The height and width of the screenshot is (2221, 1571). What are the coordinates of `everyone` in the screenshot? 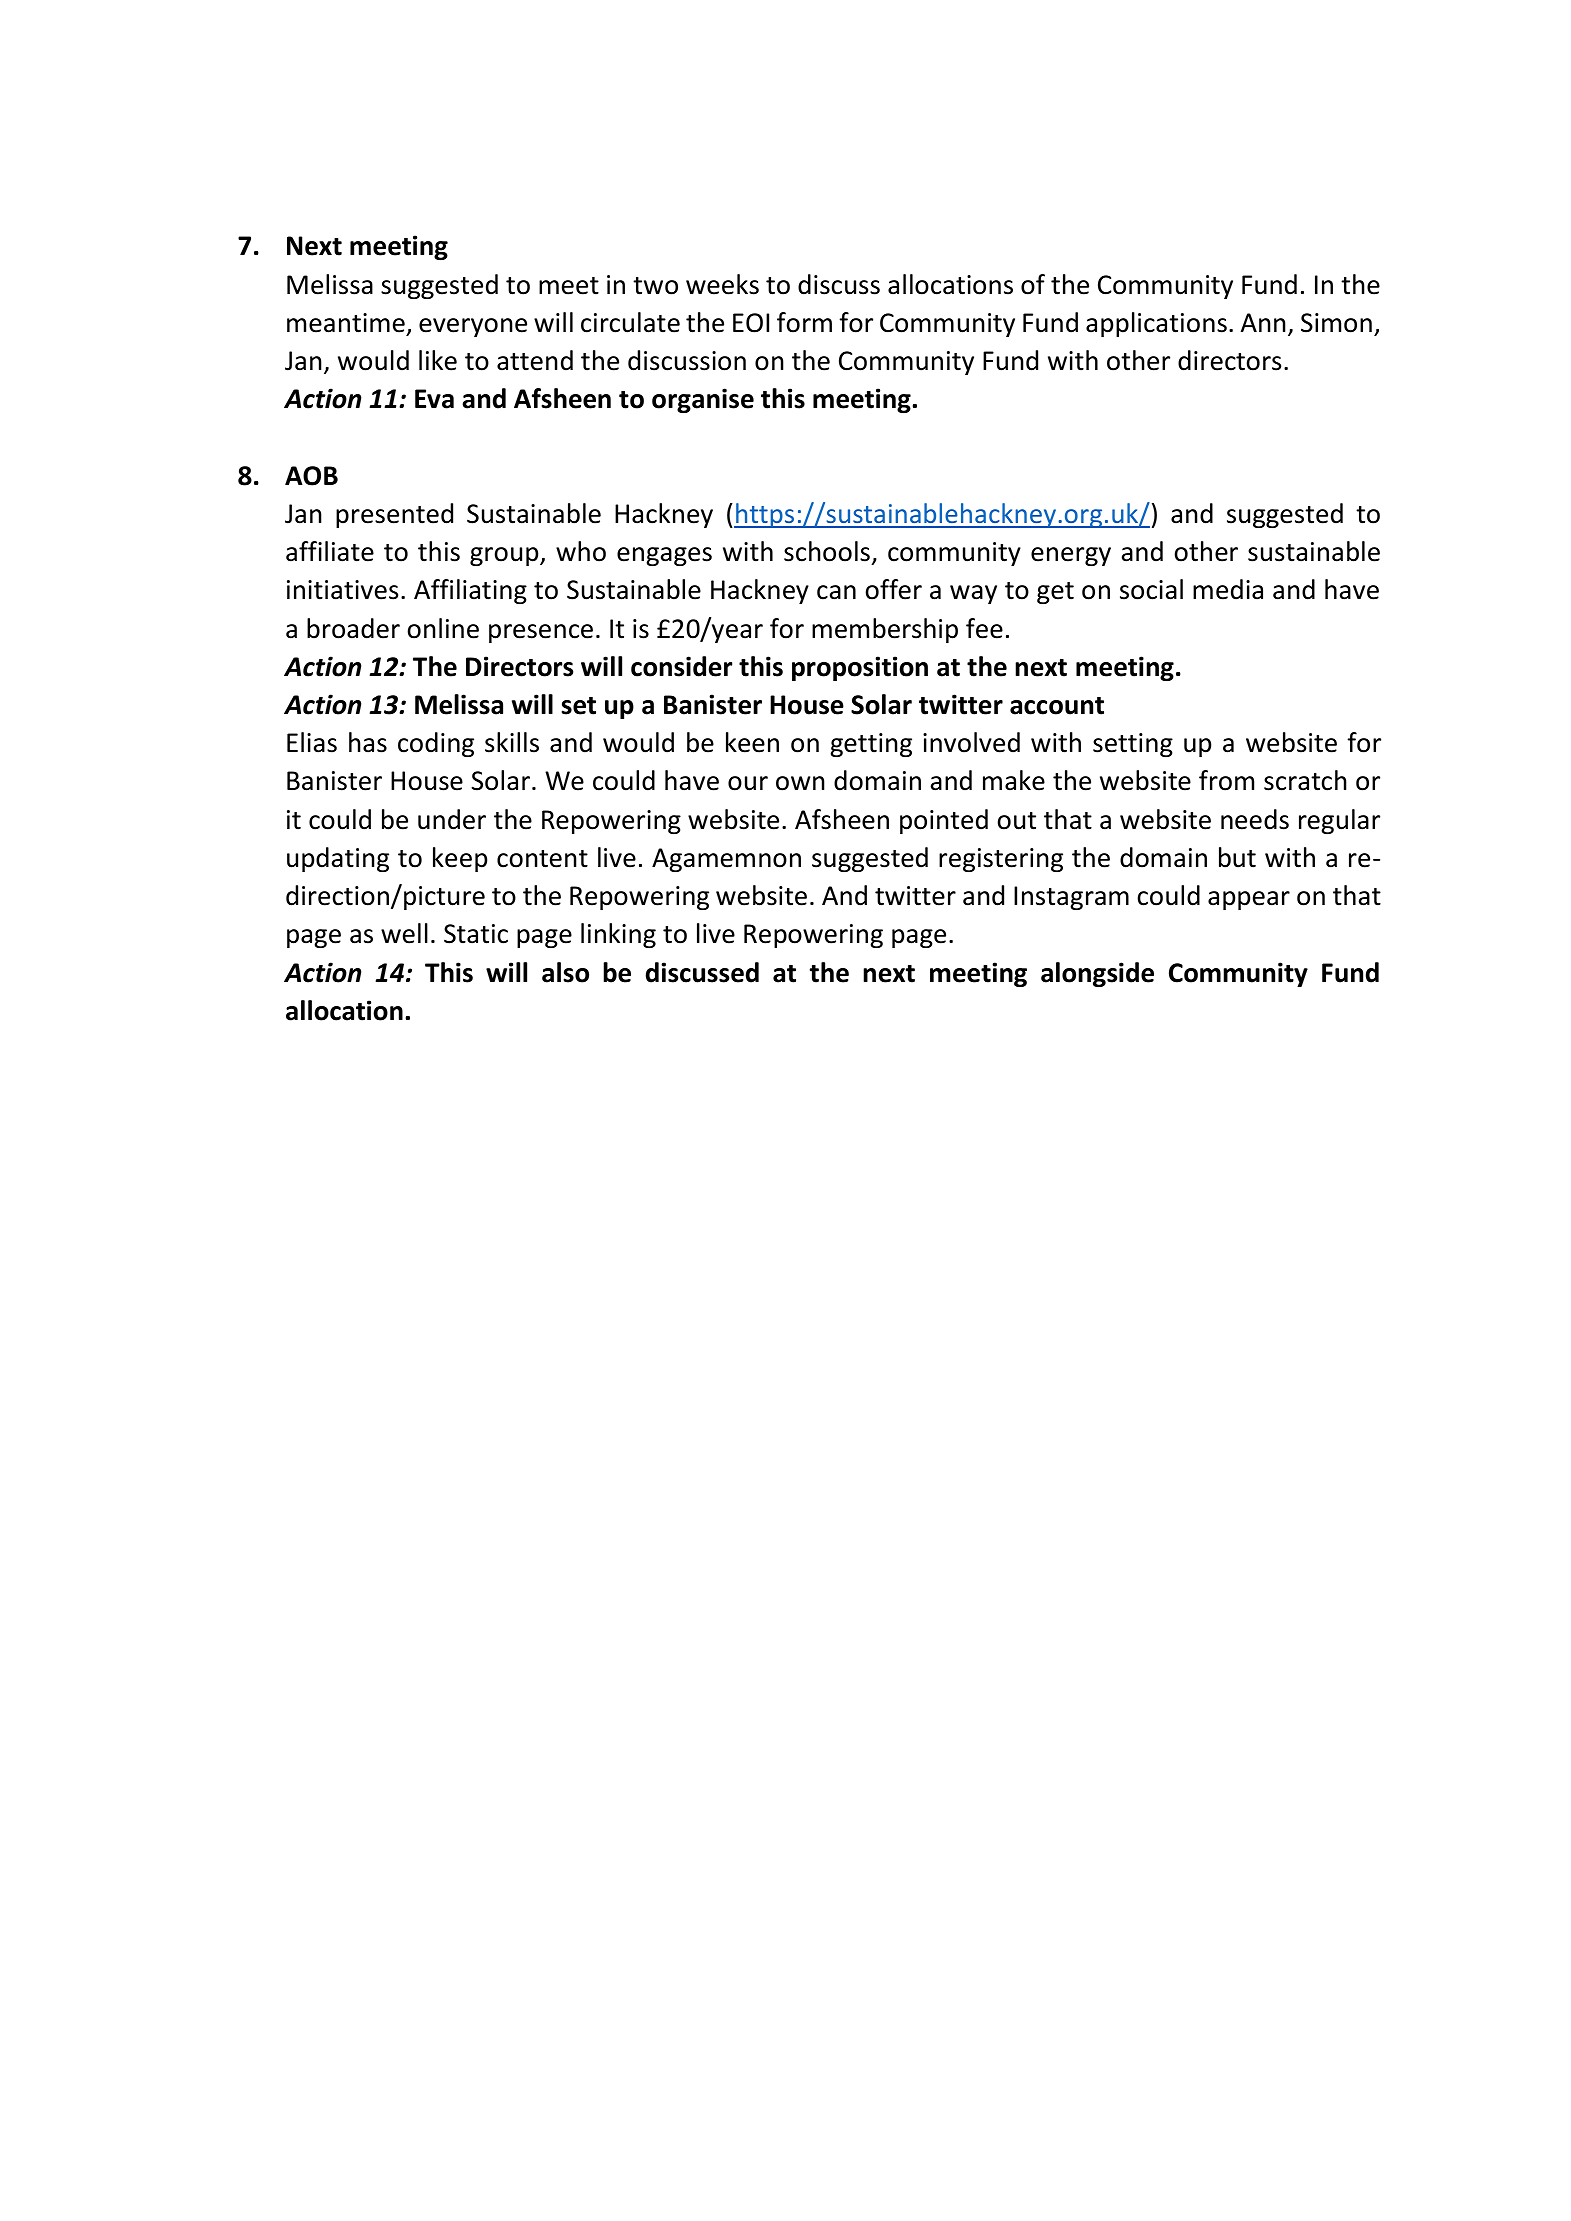 It's located at (473, 327).
